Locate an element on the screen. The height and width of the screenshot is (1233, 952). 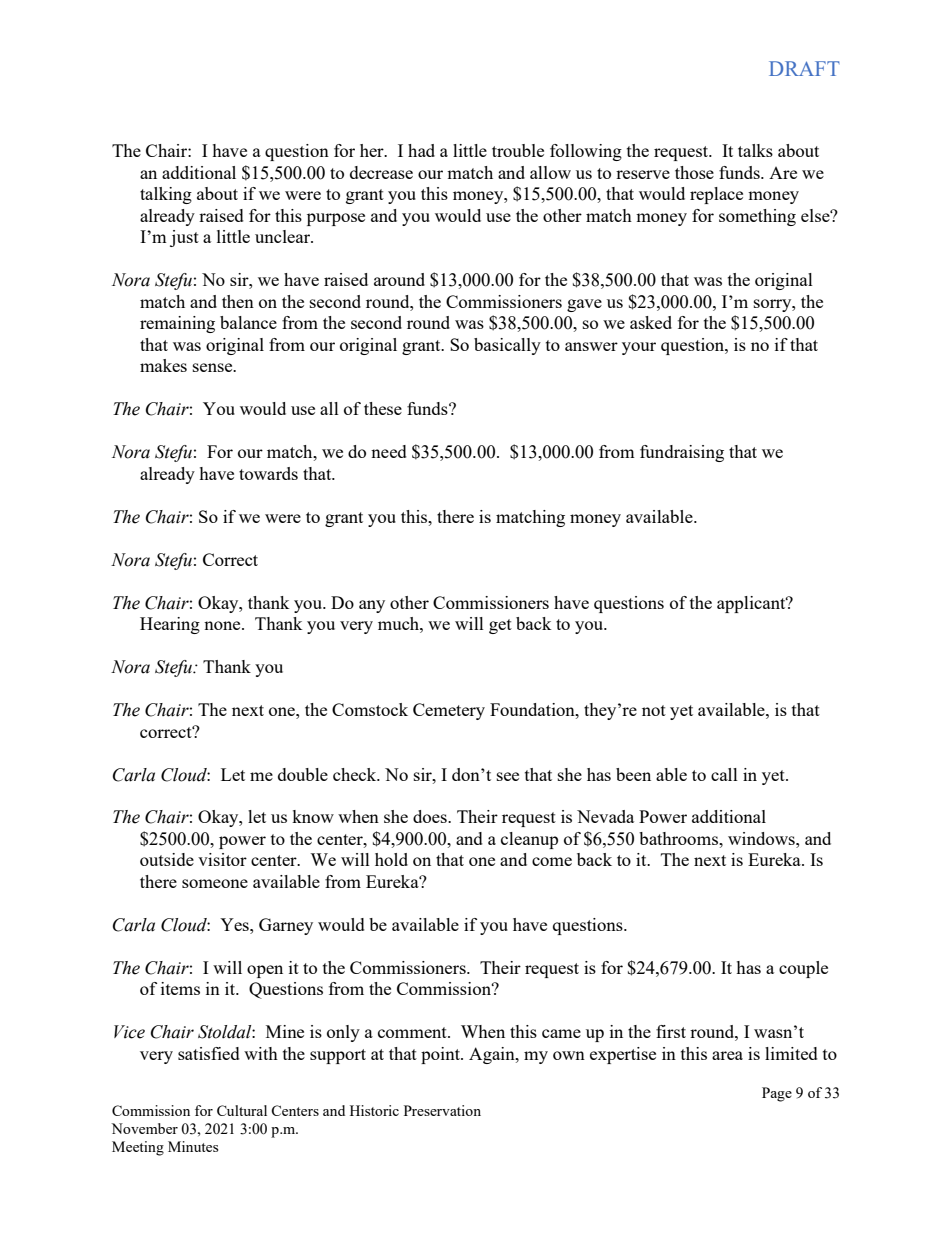
talking is located at coordinates (166, 195).
